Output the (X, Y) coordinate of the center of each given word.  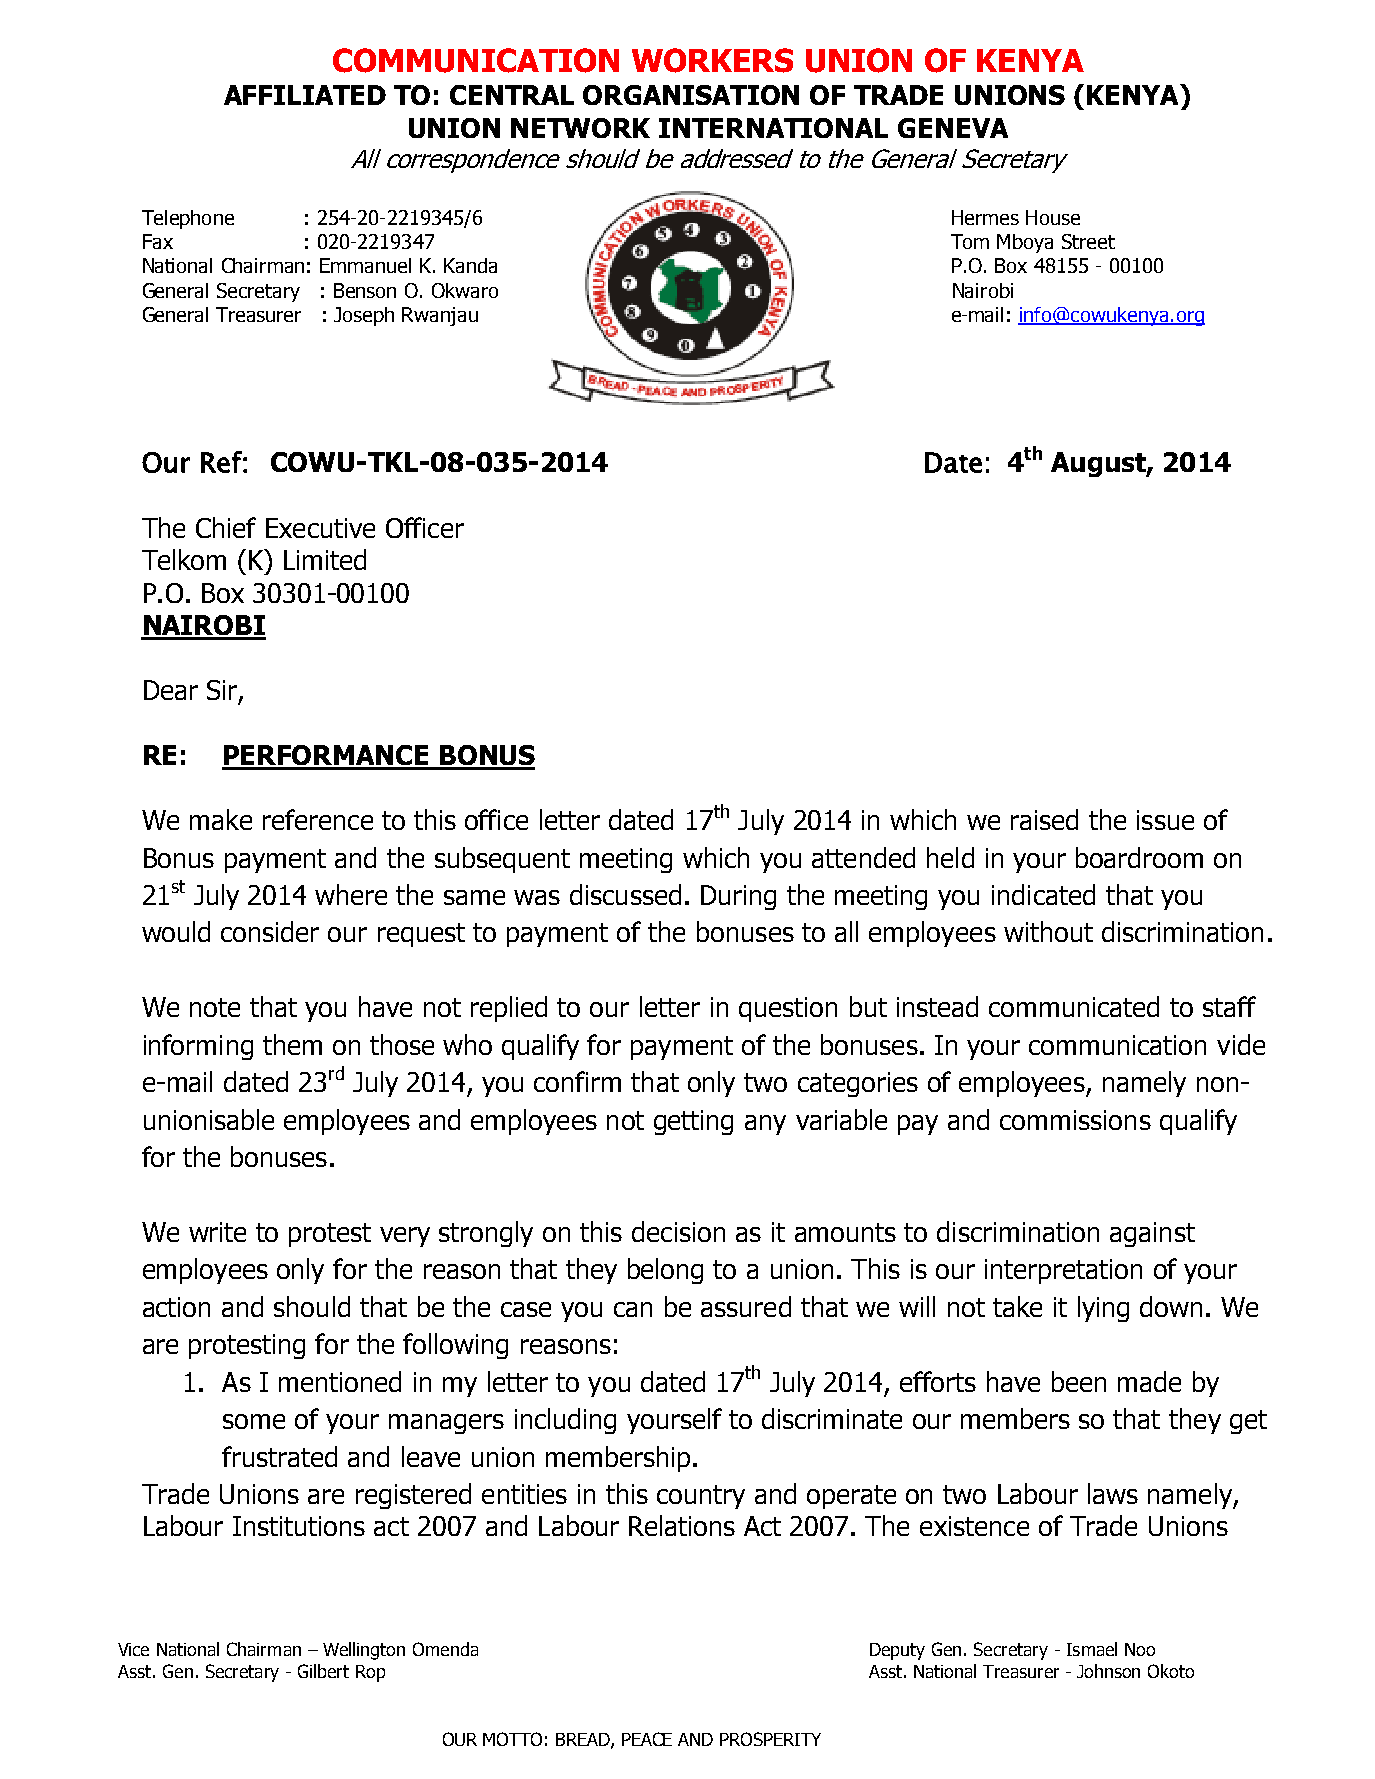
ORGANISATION (691, 95)
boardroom (1139, 857)
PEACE (647, 1739)
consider (270, 931)
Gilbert (323, 1671)
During (738, 897)
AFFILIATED (305, 95)
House (1053, 217)
